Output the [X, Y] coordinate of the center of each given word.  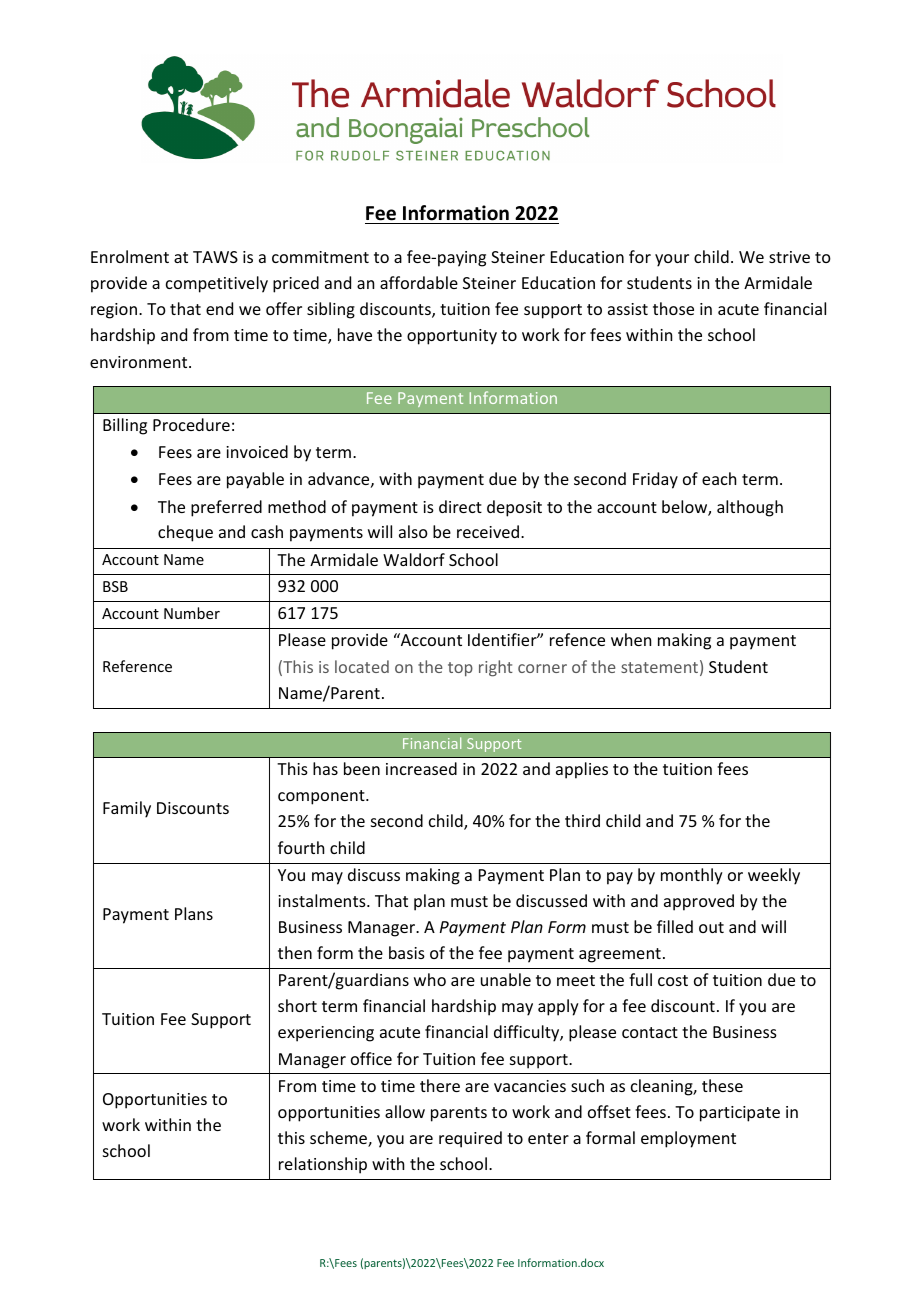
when [631, 639]
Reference [137, 666]
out [711, 927]
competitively [217, 284]
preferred [226, 508]
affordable [419, 282]
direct [460, 506]
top [460, 669]
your [672, 260]
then [295, 952]
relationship [323, 1165]
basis [407, 952]
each [719, 478]
